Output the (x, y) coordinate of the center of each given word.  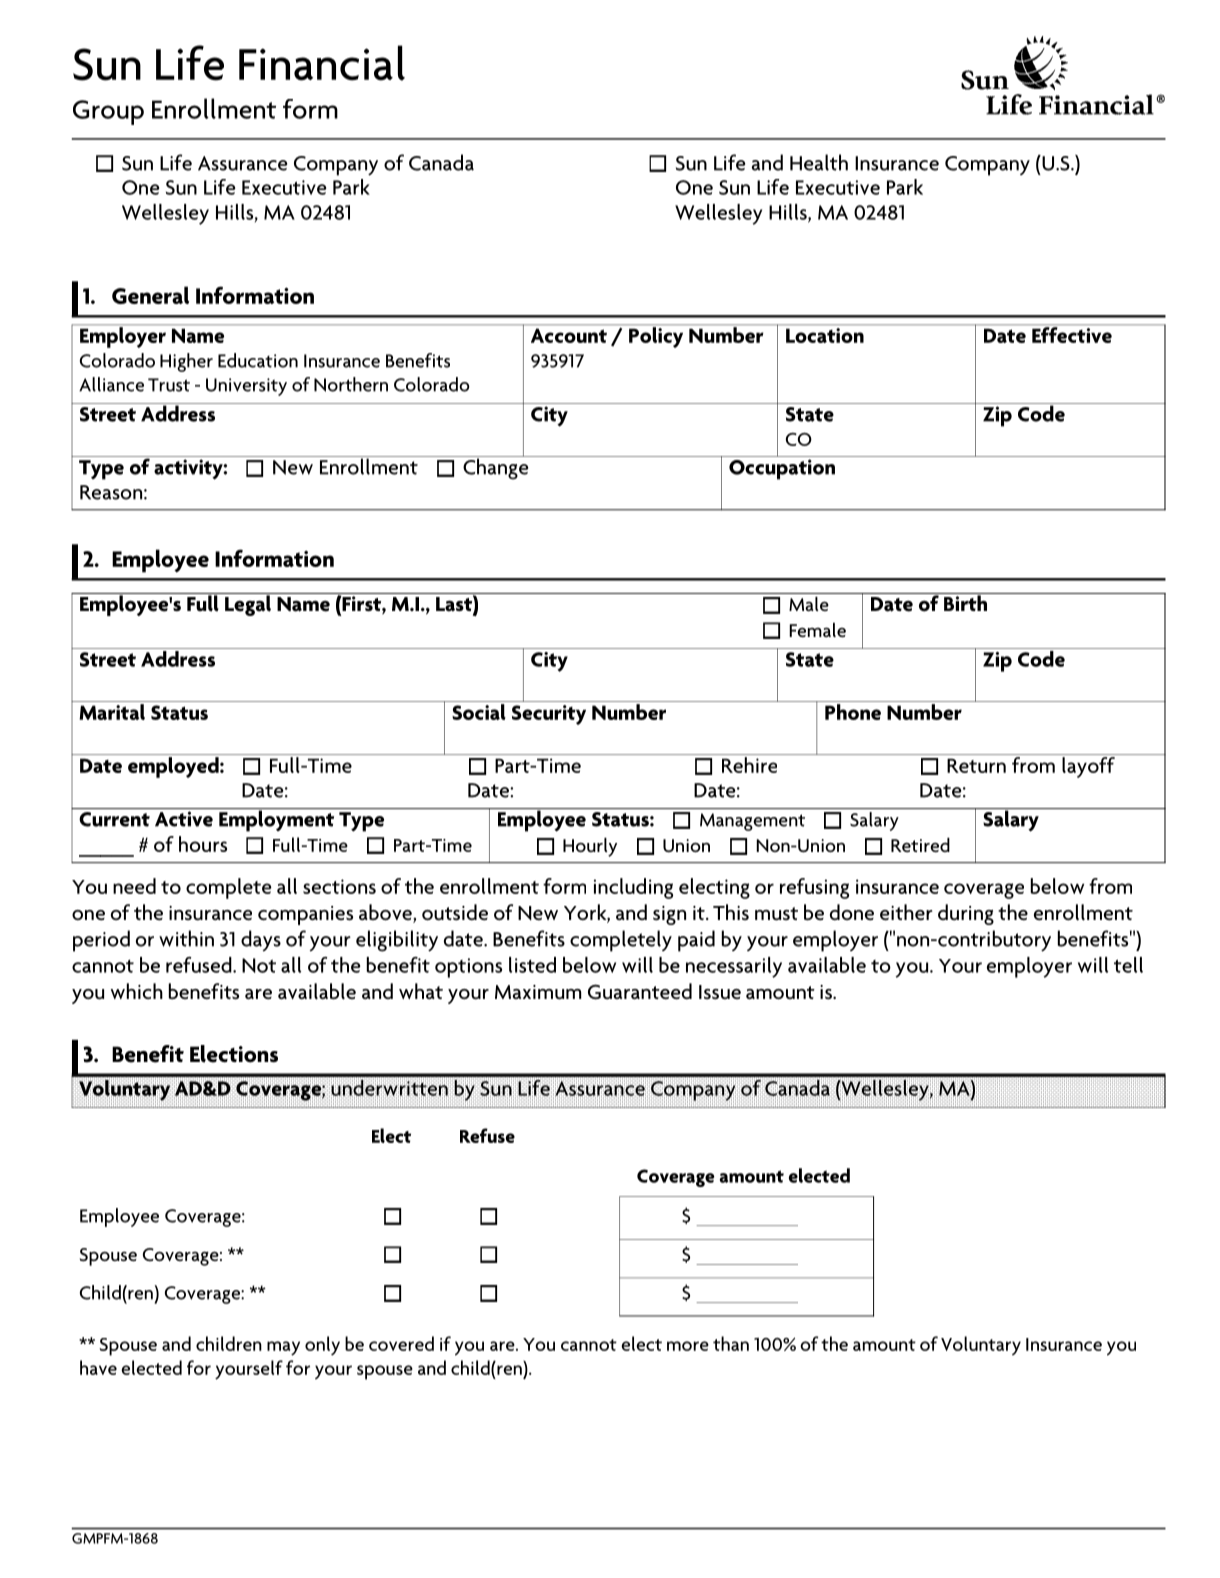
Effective (1072, 335)
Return (976, 765)
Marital (112, 712)
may (283, 1348)
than (731, 1343)
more (688, 1346)
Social (479, 712)
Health (819, 162)
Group (108, 112)
